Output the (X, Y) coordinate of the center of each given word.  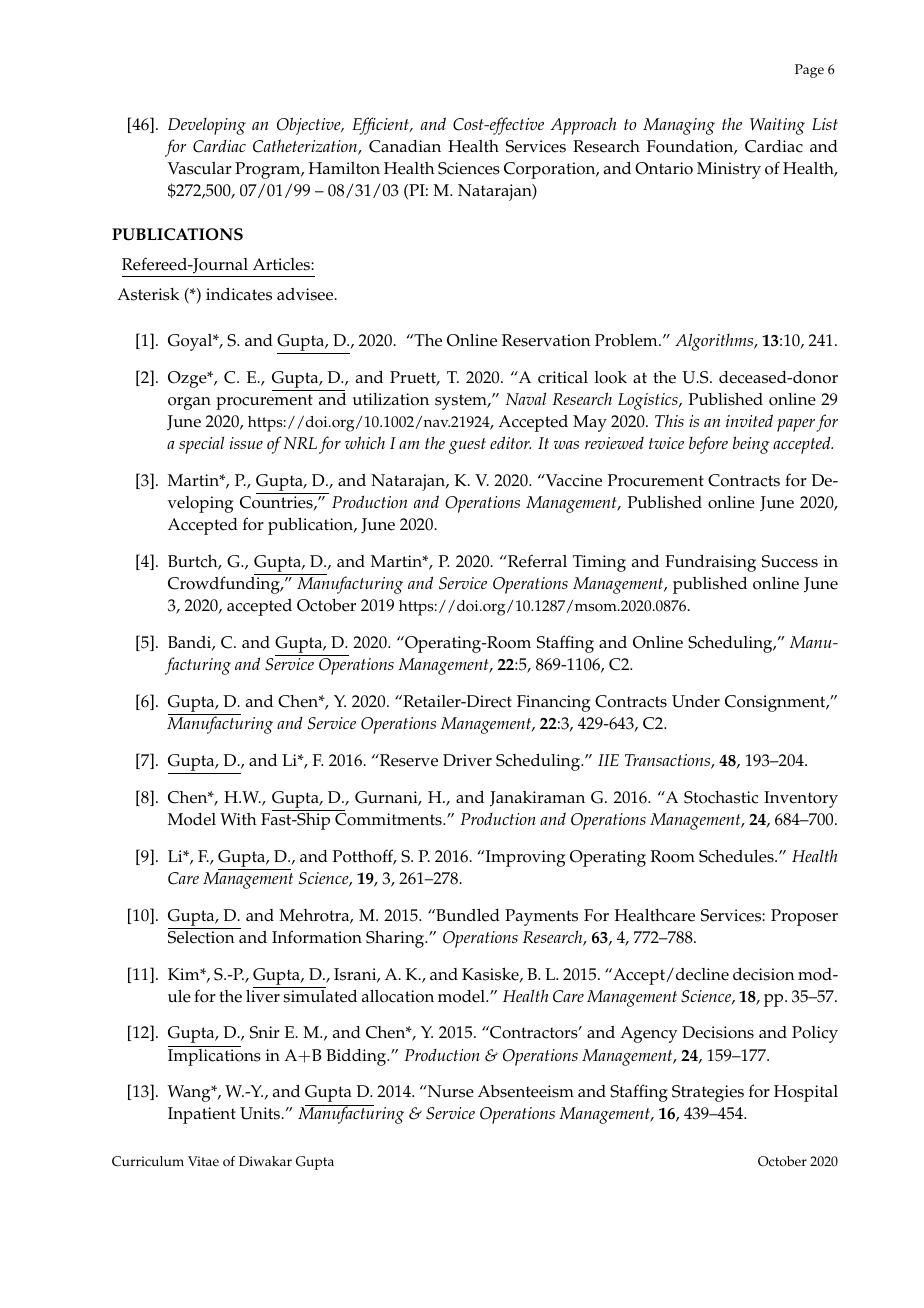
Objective (310, 126)
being (751, 445)
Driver (467, 760)
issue (246, 443)
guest (467, 446)
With (238, 819)
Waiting (777, 126)
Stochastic (721, 797)
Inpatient (202, 1115)
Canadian (405, 146)
